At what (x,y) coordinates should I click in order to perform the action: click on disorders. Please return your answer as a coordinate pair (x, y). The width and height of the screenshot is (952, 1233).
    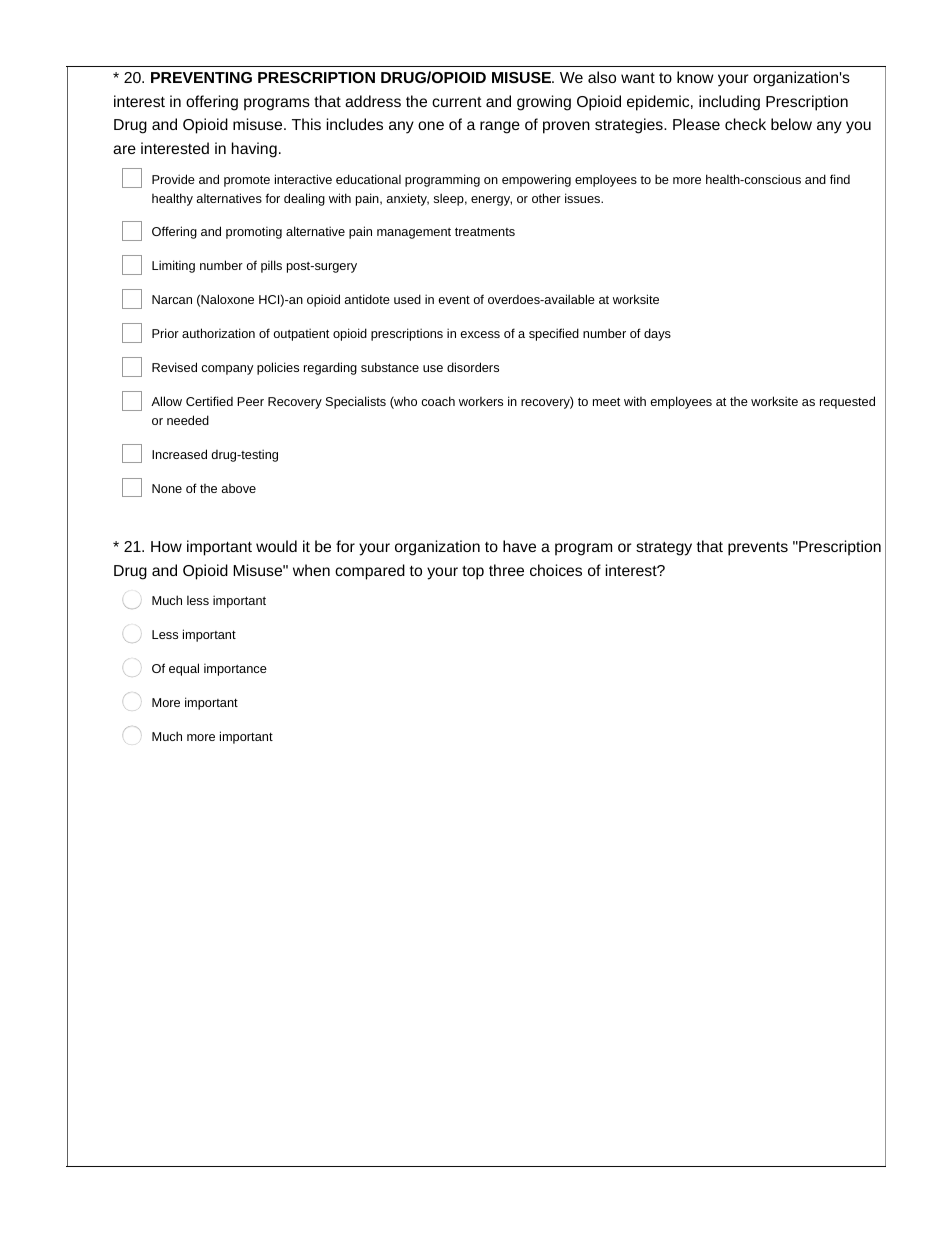
    Looking at the image, I should click on (473, 367).
